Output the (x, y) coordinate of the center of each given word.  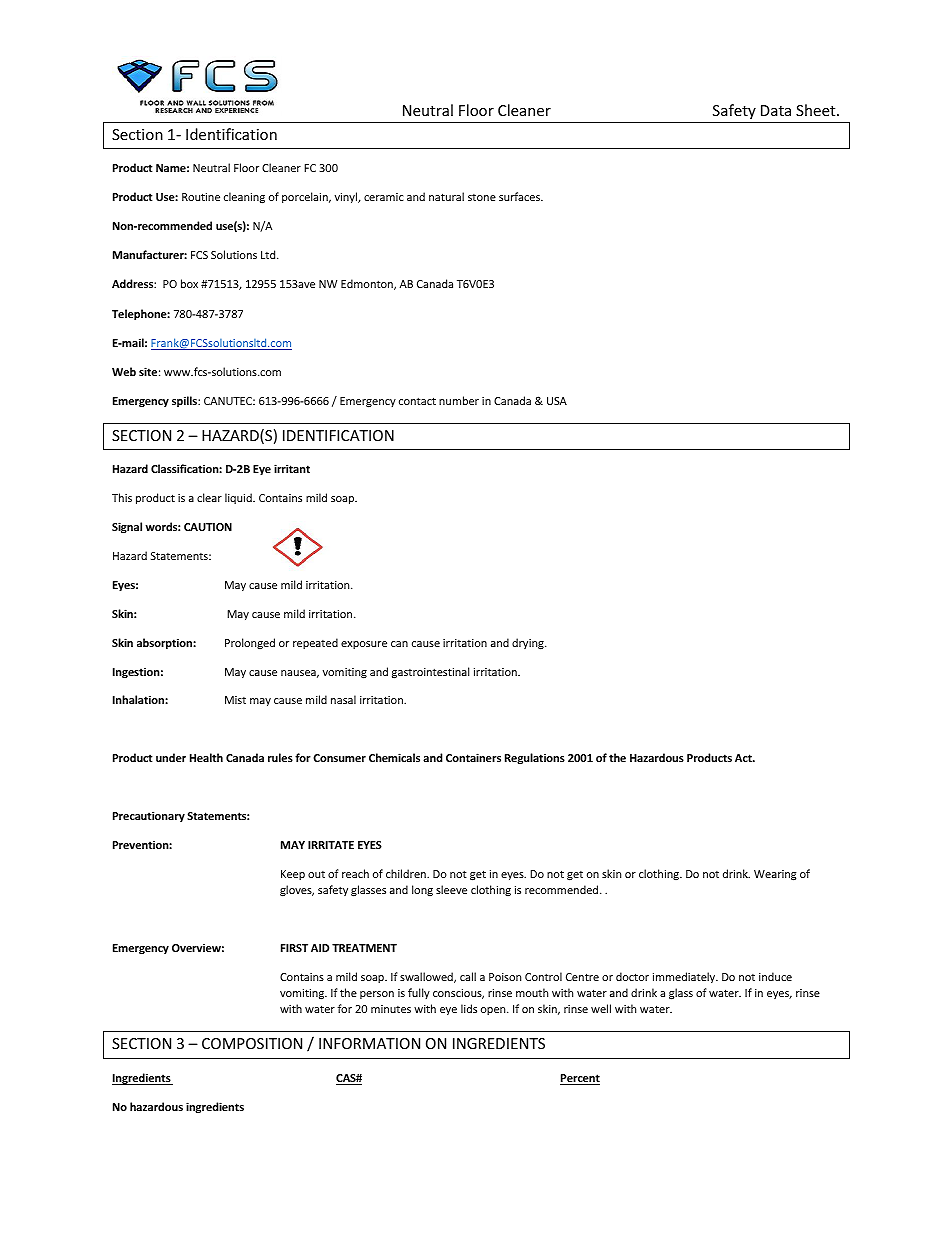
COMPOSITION (252, 1043)
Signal (127, 528)
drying (529, 643)
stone (482, 197)
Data (776, 110)
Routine (201, 197)
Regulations (535, 758)
